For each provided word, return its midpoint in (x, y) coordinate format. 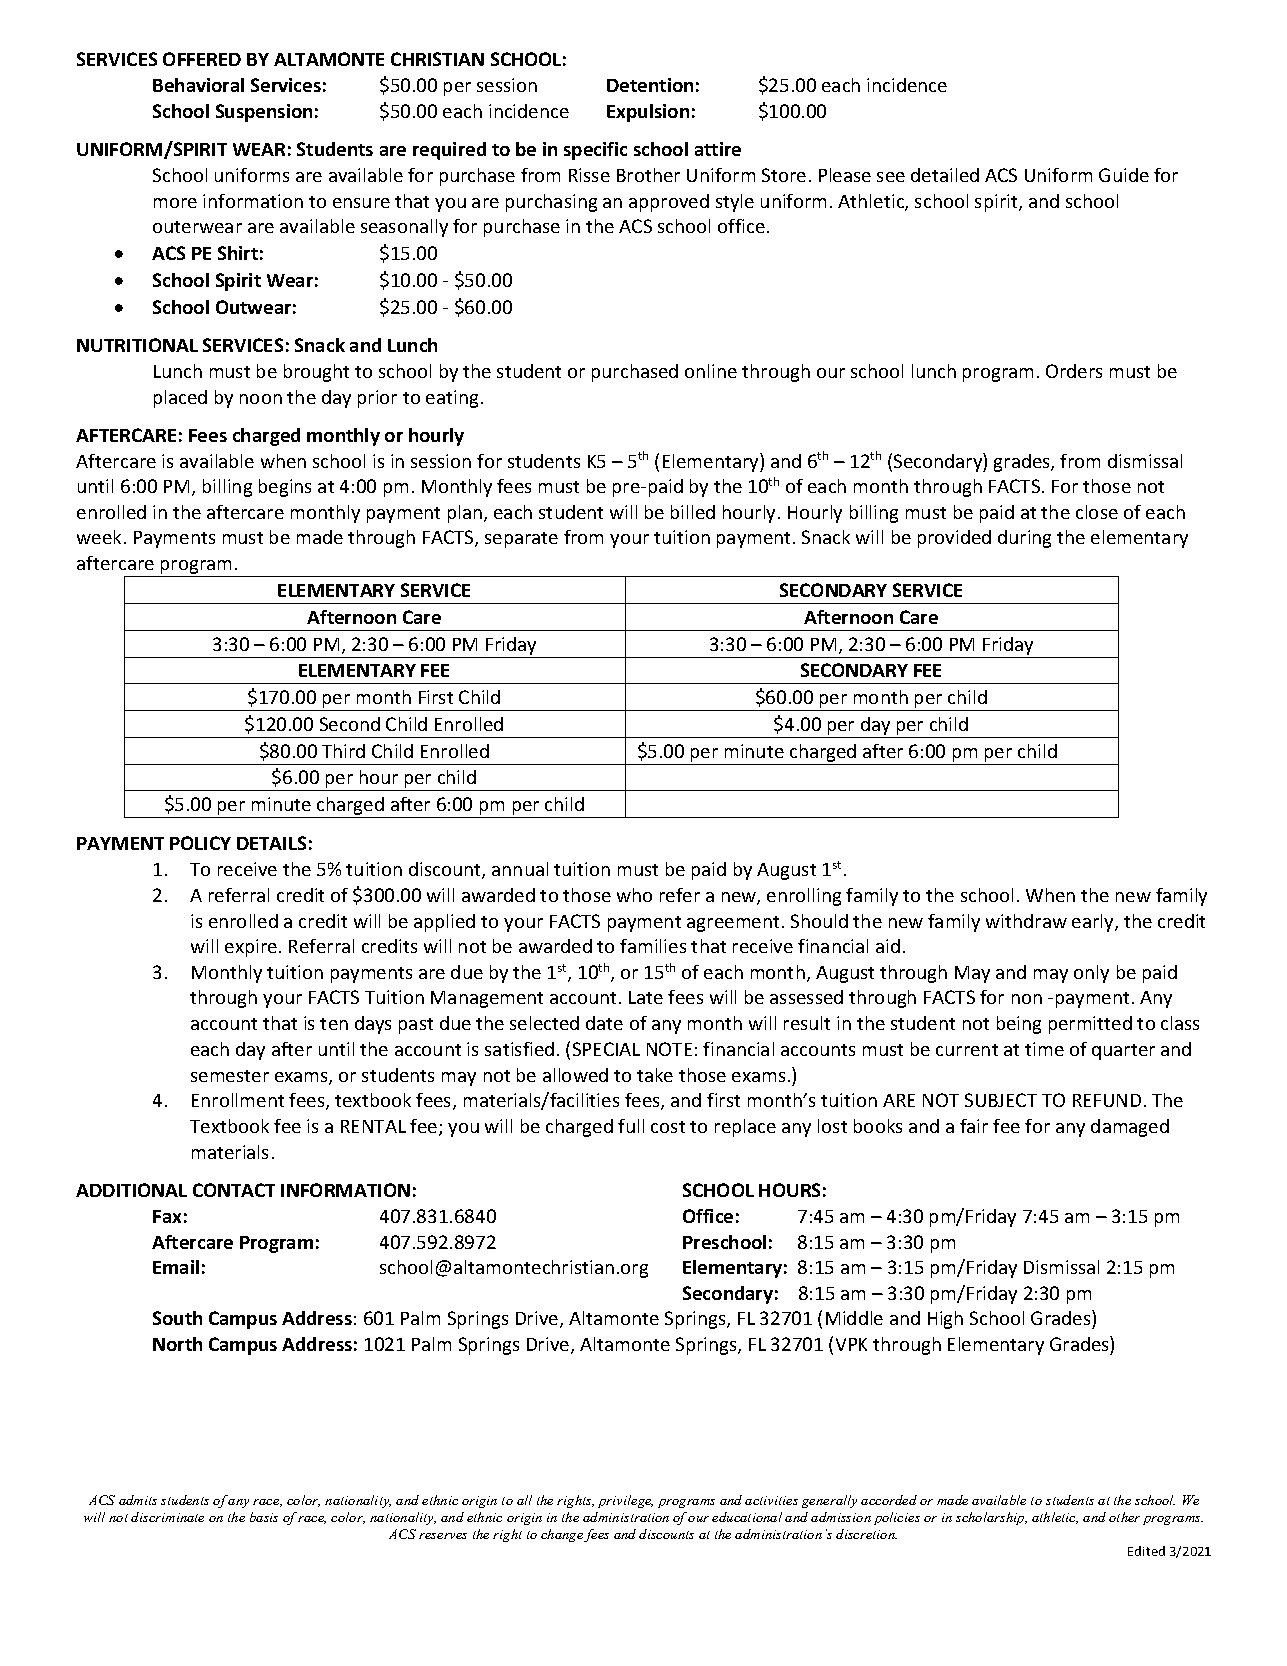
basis (264, 1517)
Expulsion (648, 113)
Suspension (264, 113)
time (1044, 1049)
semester (230, 1076)
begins (285, 488)
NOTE (669, 1049)
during (1024, 539)
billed (693, 512)
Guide (1124, 175)
